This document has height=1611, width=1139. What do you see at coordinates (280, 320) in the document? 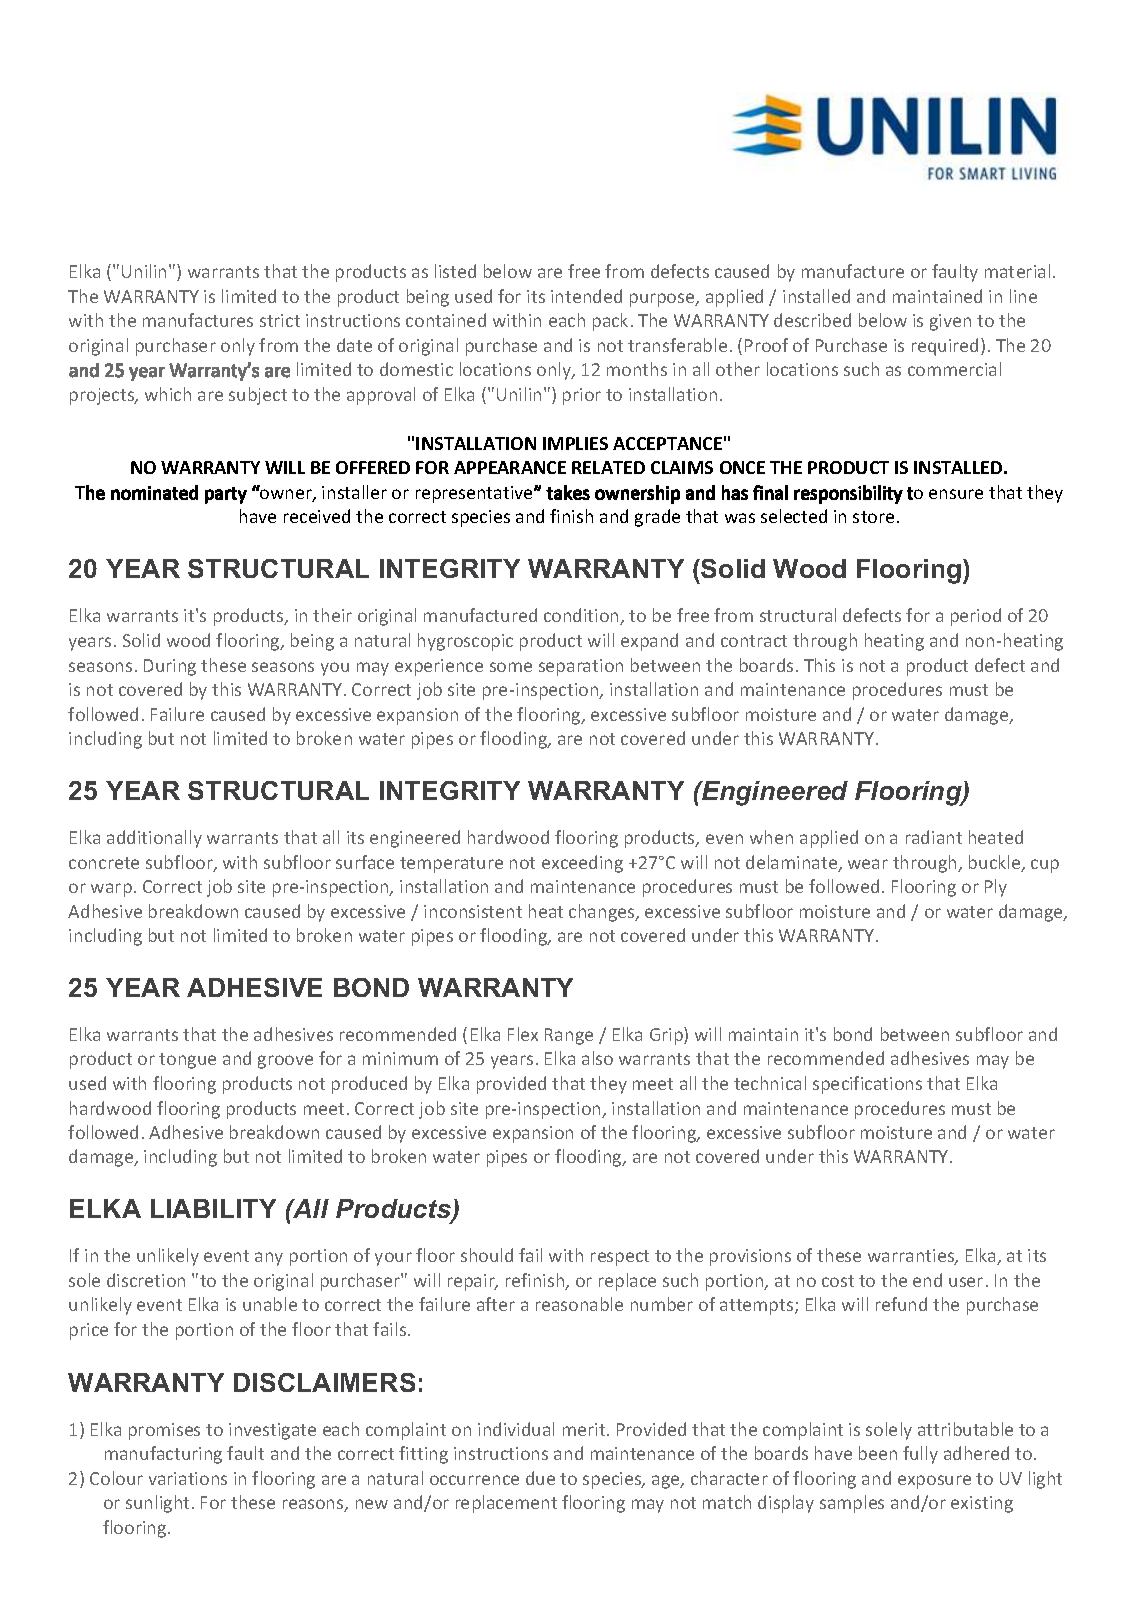
I see `strict` at bounding box center [280, 320].
